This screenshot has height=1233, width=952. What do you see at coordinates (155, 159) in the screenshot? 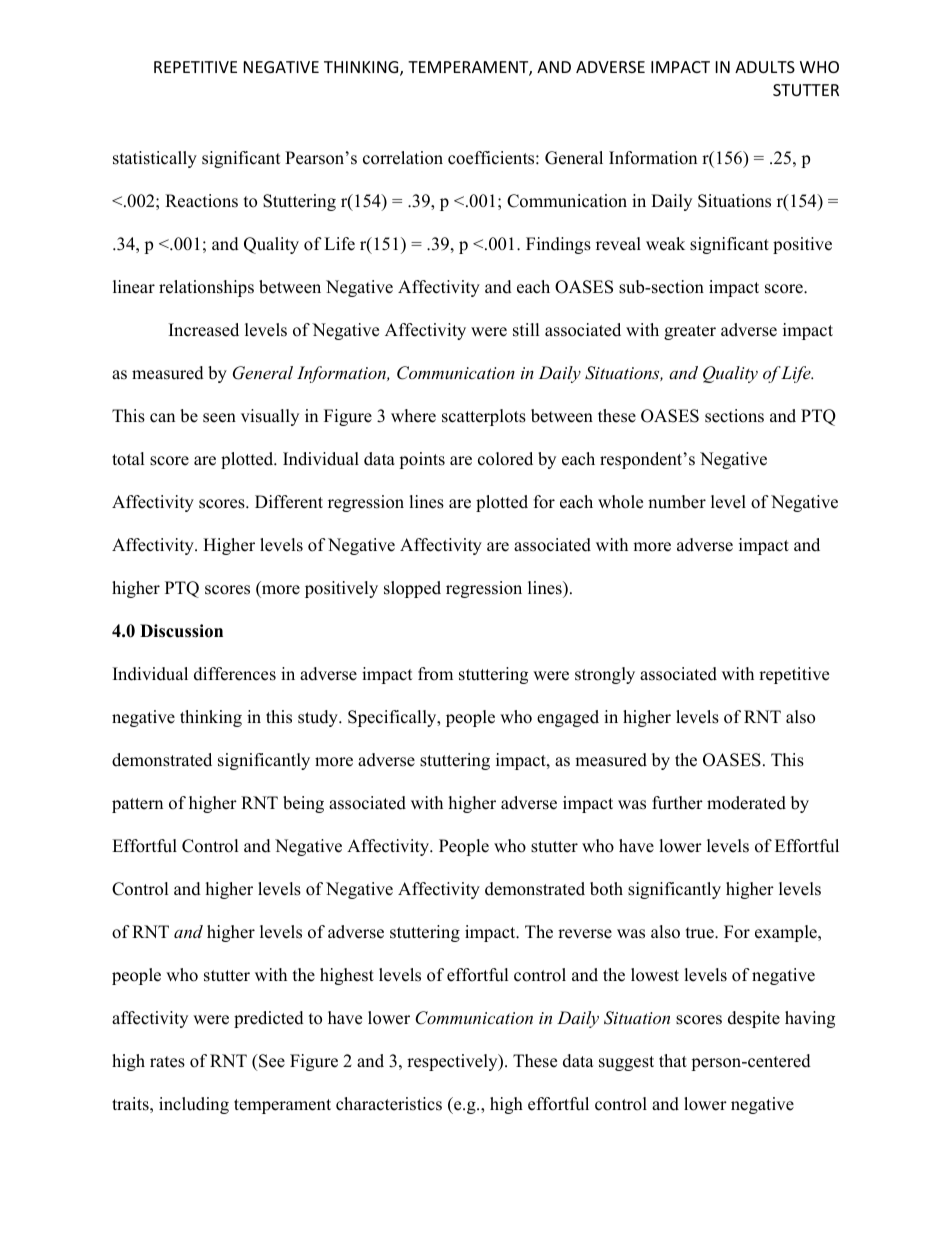
I see `statistically` at bounding box center [155, 159].
